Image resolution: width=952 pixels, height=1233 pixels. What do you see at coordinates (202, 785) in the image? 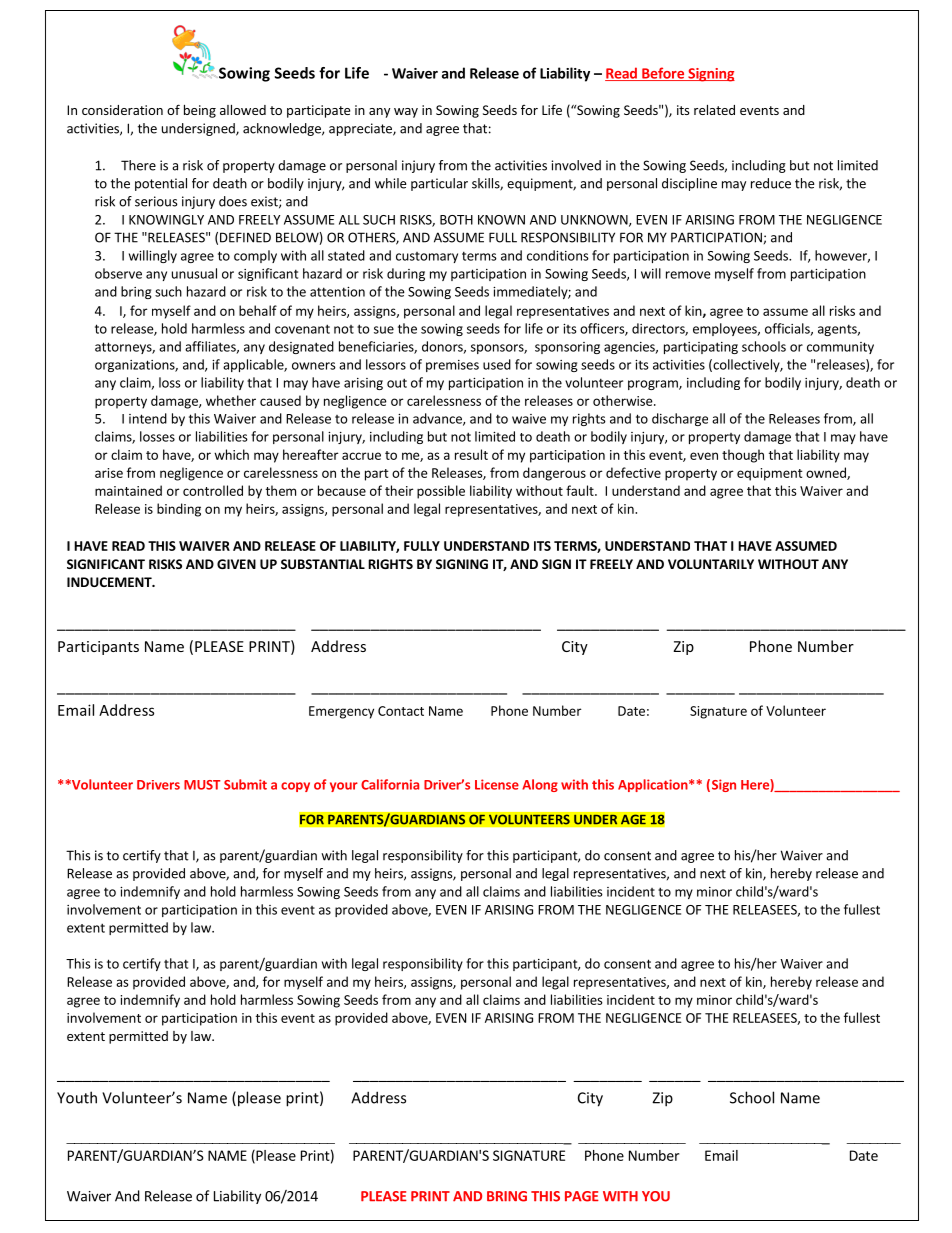
I see `MUST` at bounding box center [202, 785].
